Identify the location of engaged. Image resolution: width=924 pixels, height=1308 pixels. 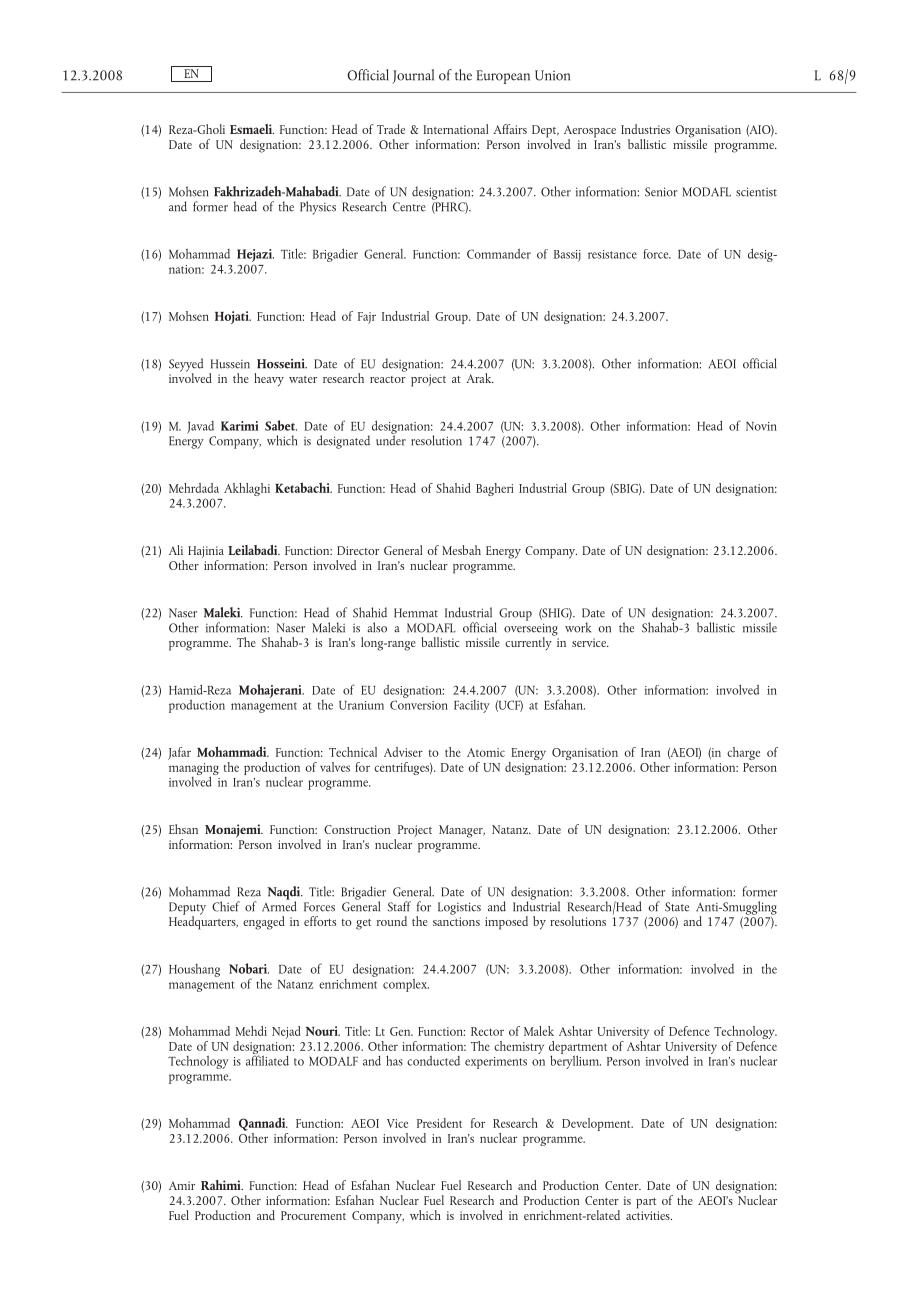
(264, 923).
